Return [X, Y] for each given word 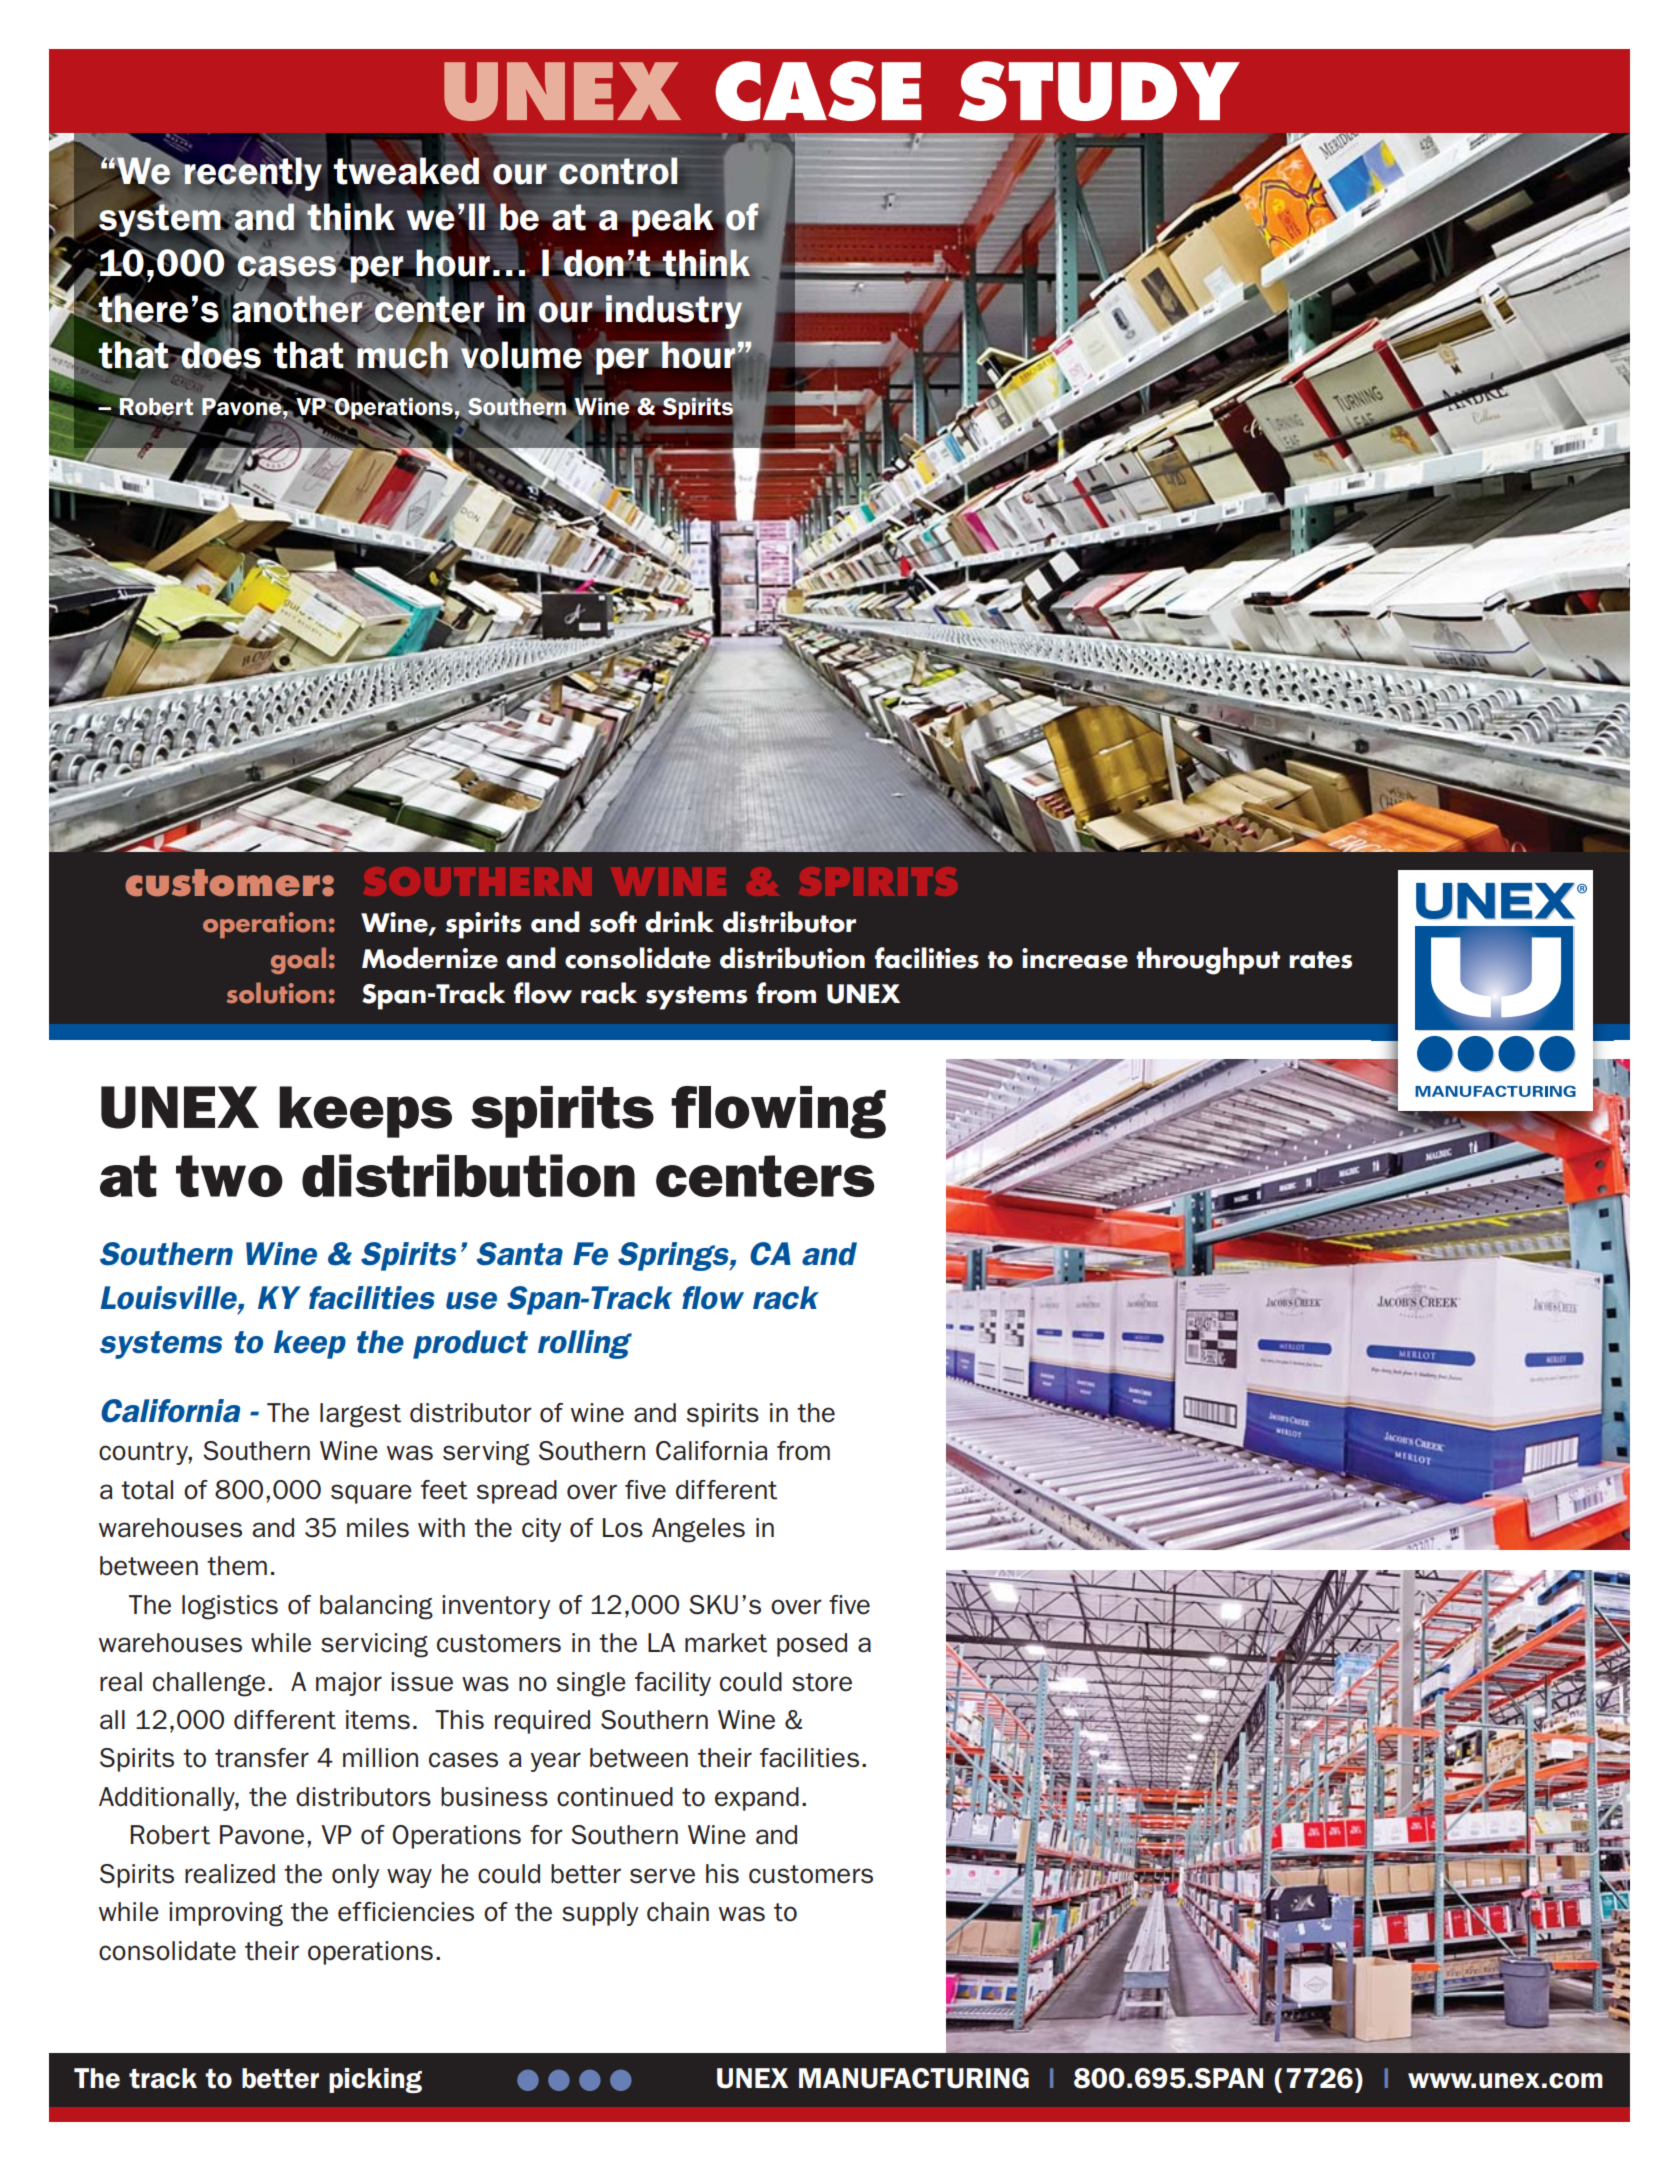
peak [673, 220]
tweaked [406, 171]
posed [812, 1645]
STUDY [1099, 91]
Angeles [698, 1530]
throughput [1208, 961]
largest [360, 1415]
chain [678, 1912]
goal [298, 960]
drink [679, 922]
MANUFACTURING [914, 2078]
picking [375, 2080]
